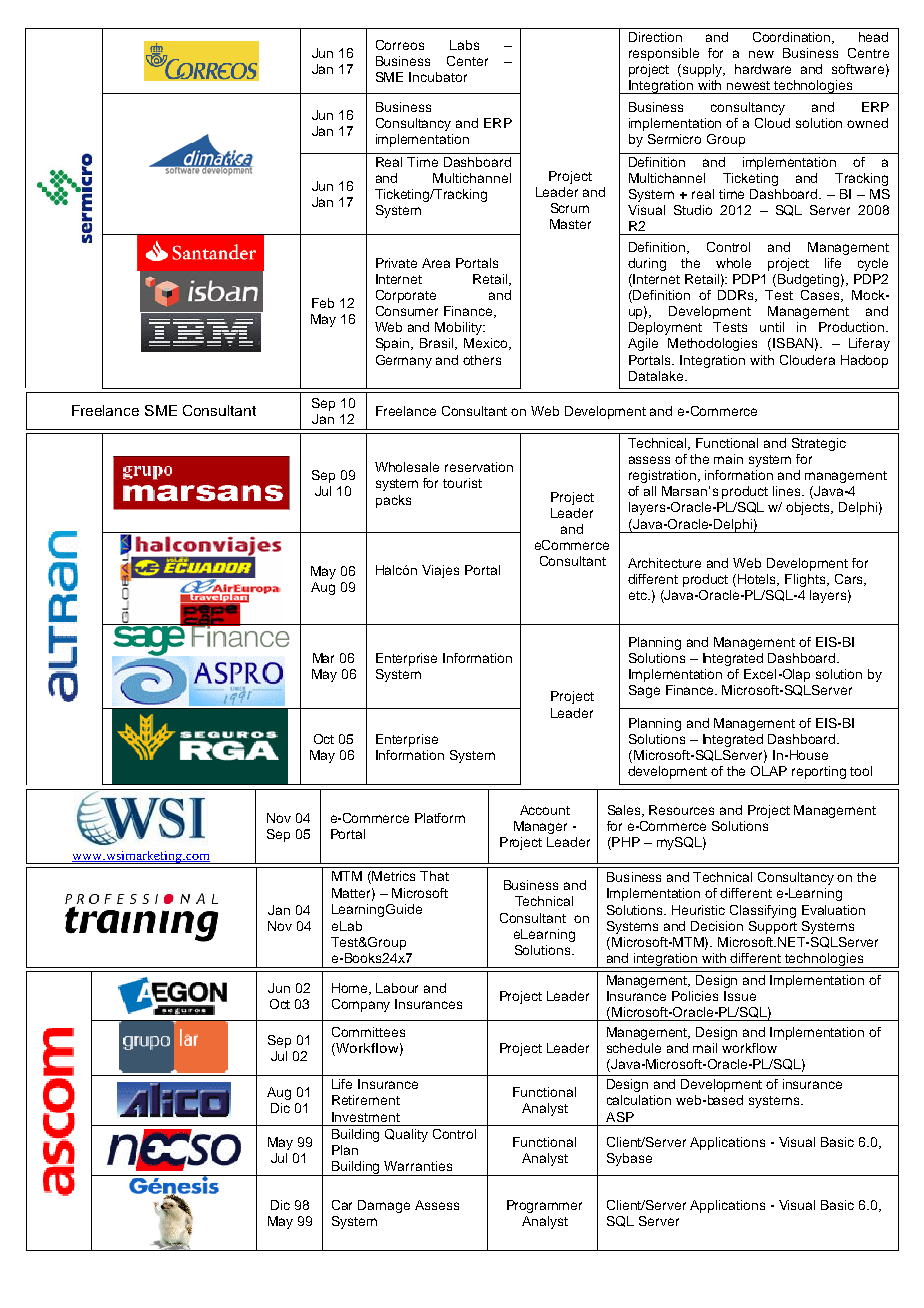 Image resolution: width=924 pixels, height=1308 pixels. I want to click on reporting, so click(819, 772).
